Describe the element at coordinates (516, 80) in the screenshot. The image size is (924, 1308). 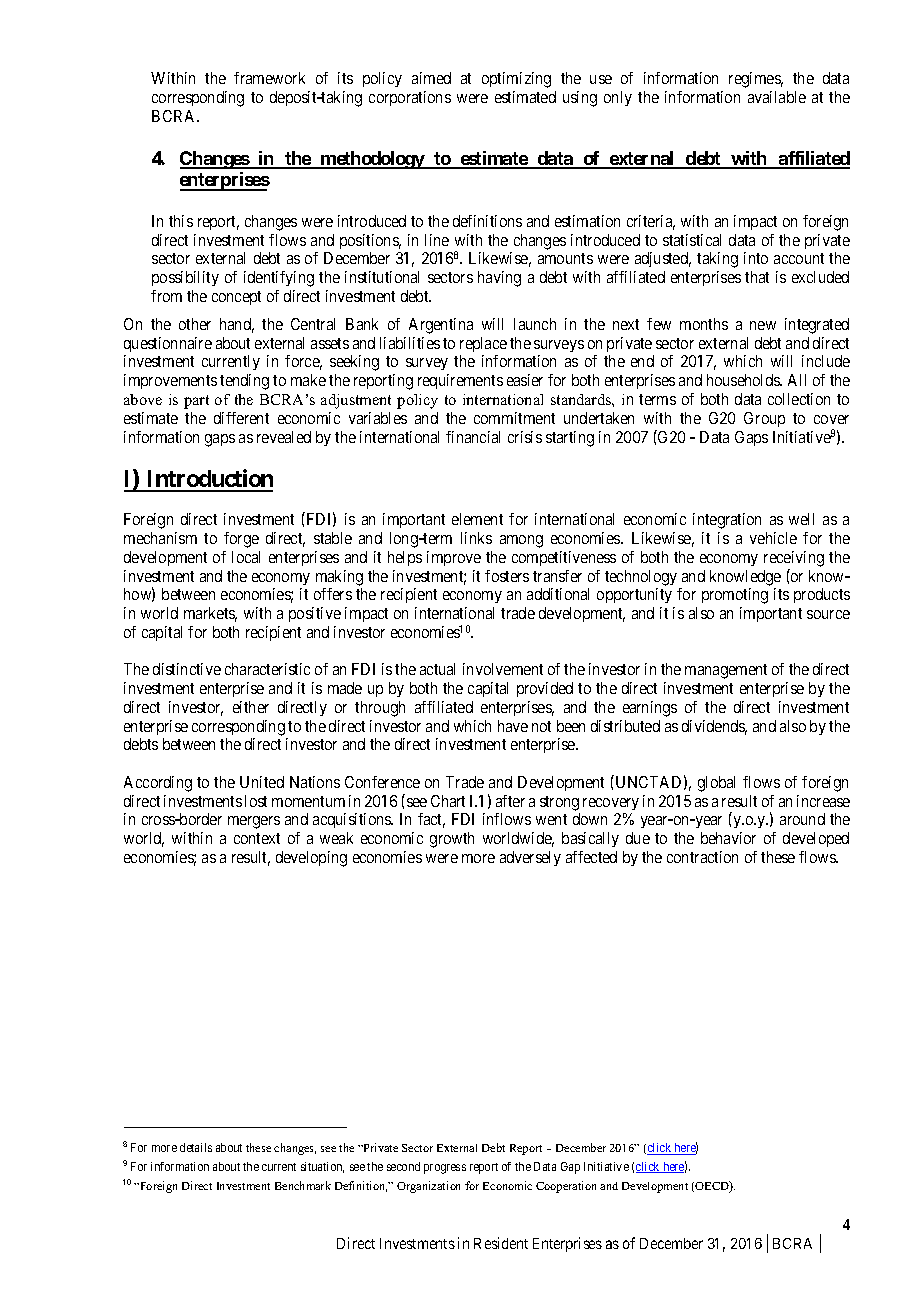
I see `optimizing` at that location.
